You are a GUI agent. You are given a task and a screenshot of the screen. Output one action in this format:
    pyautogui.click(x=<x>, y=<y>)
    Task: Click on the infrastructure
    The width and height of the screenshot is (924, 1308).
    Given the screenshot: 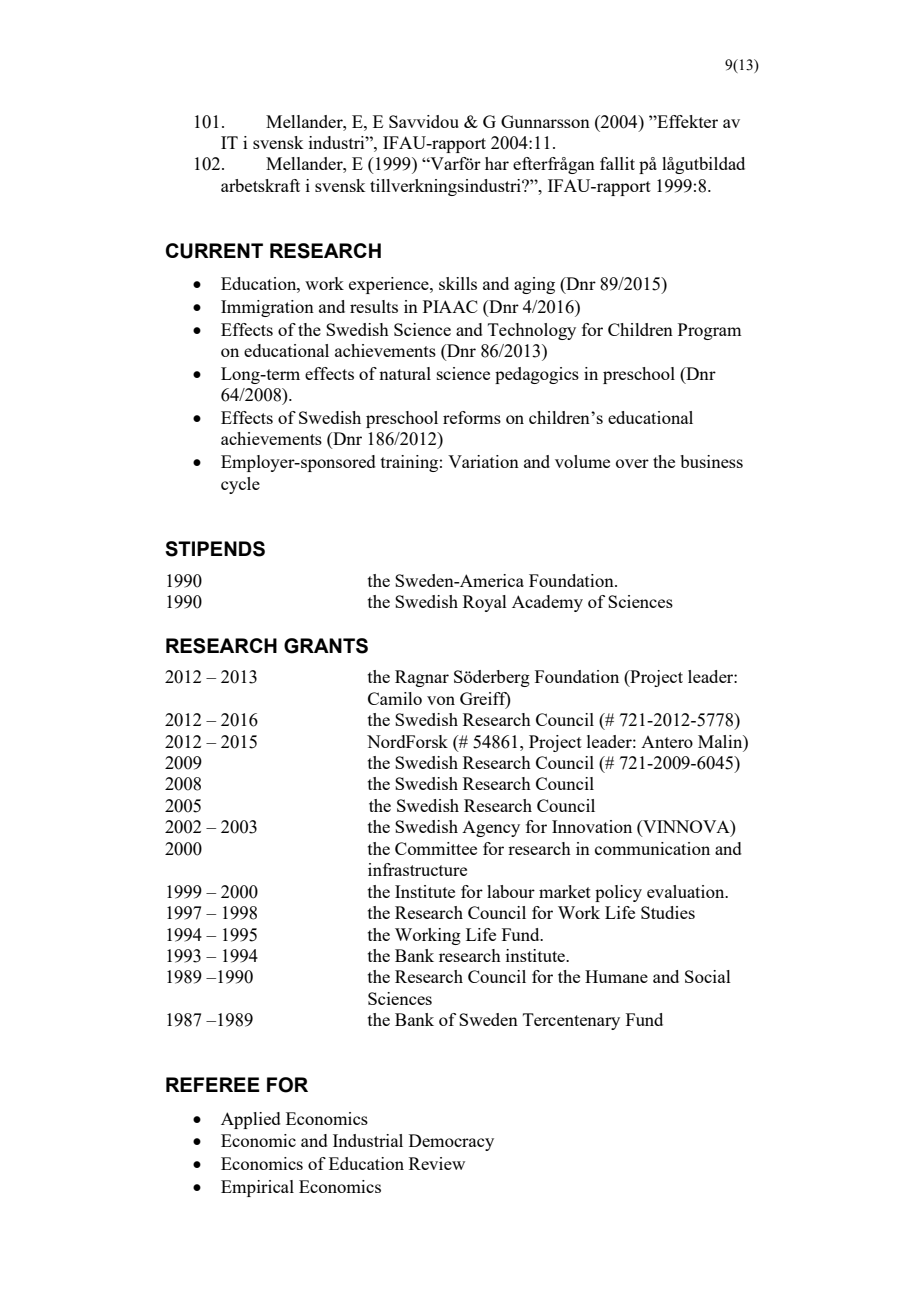 What is the action you would take?
    pyautogui.click(x=417, y=869)
